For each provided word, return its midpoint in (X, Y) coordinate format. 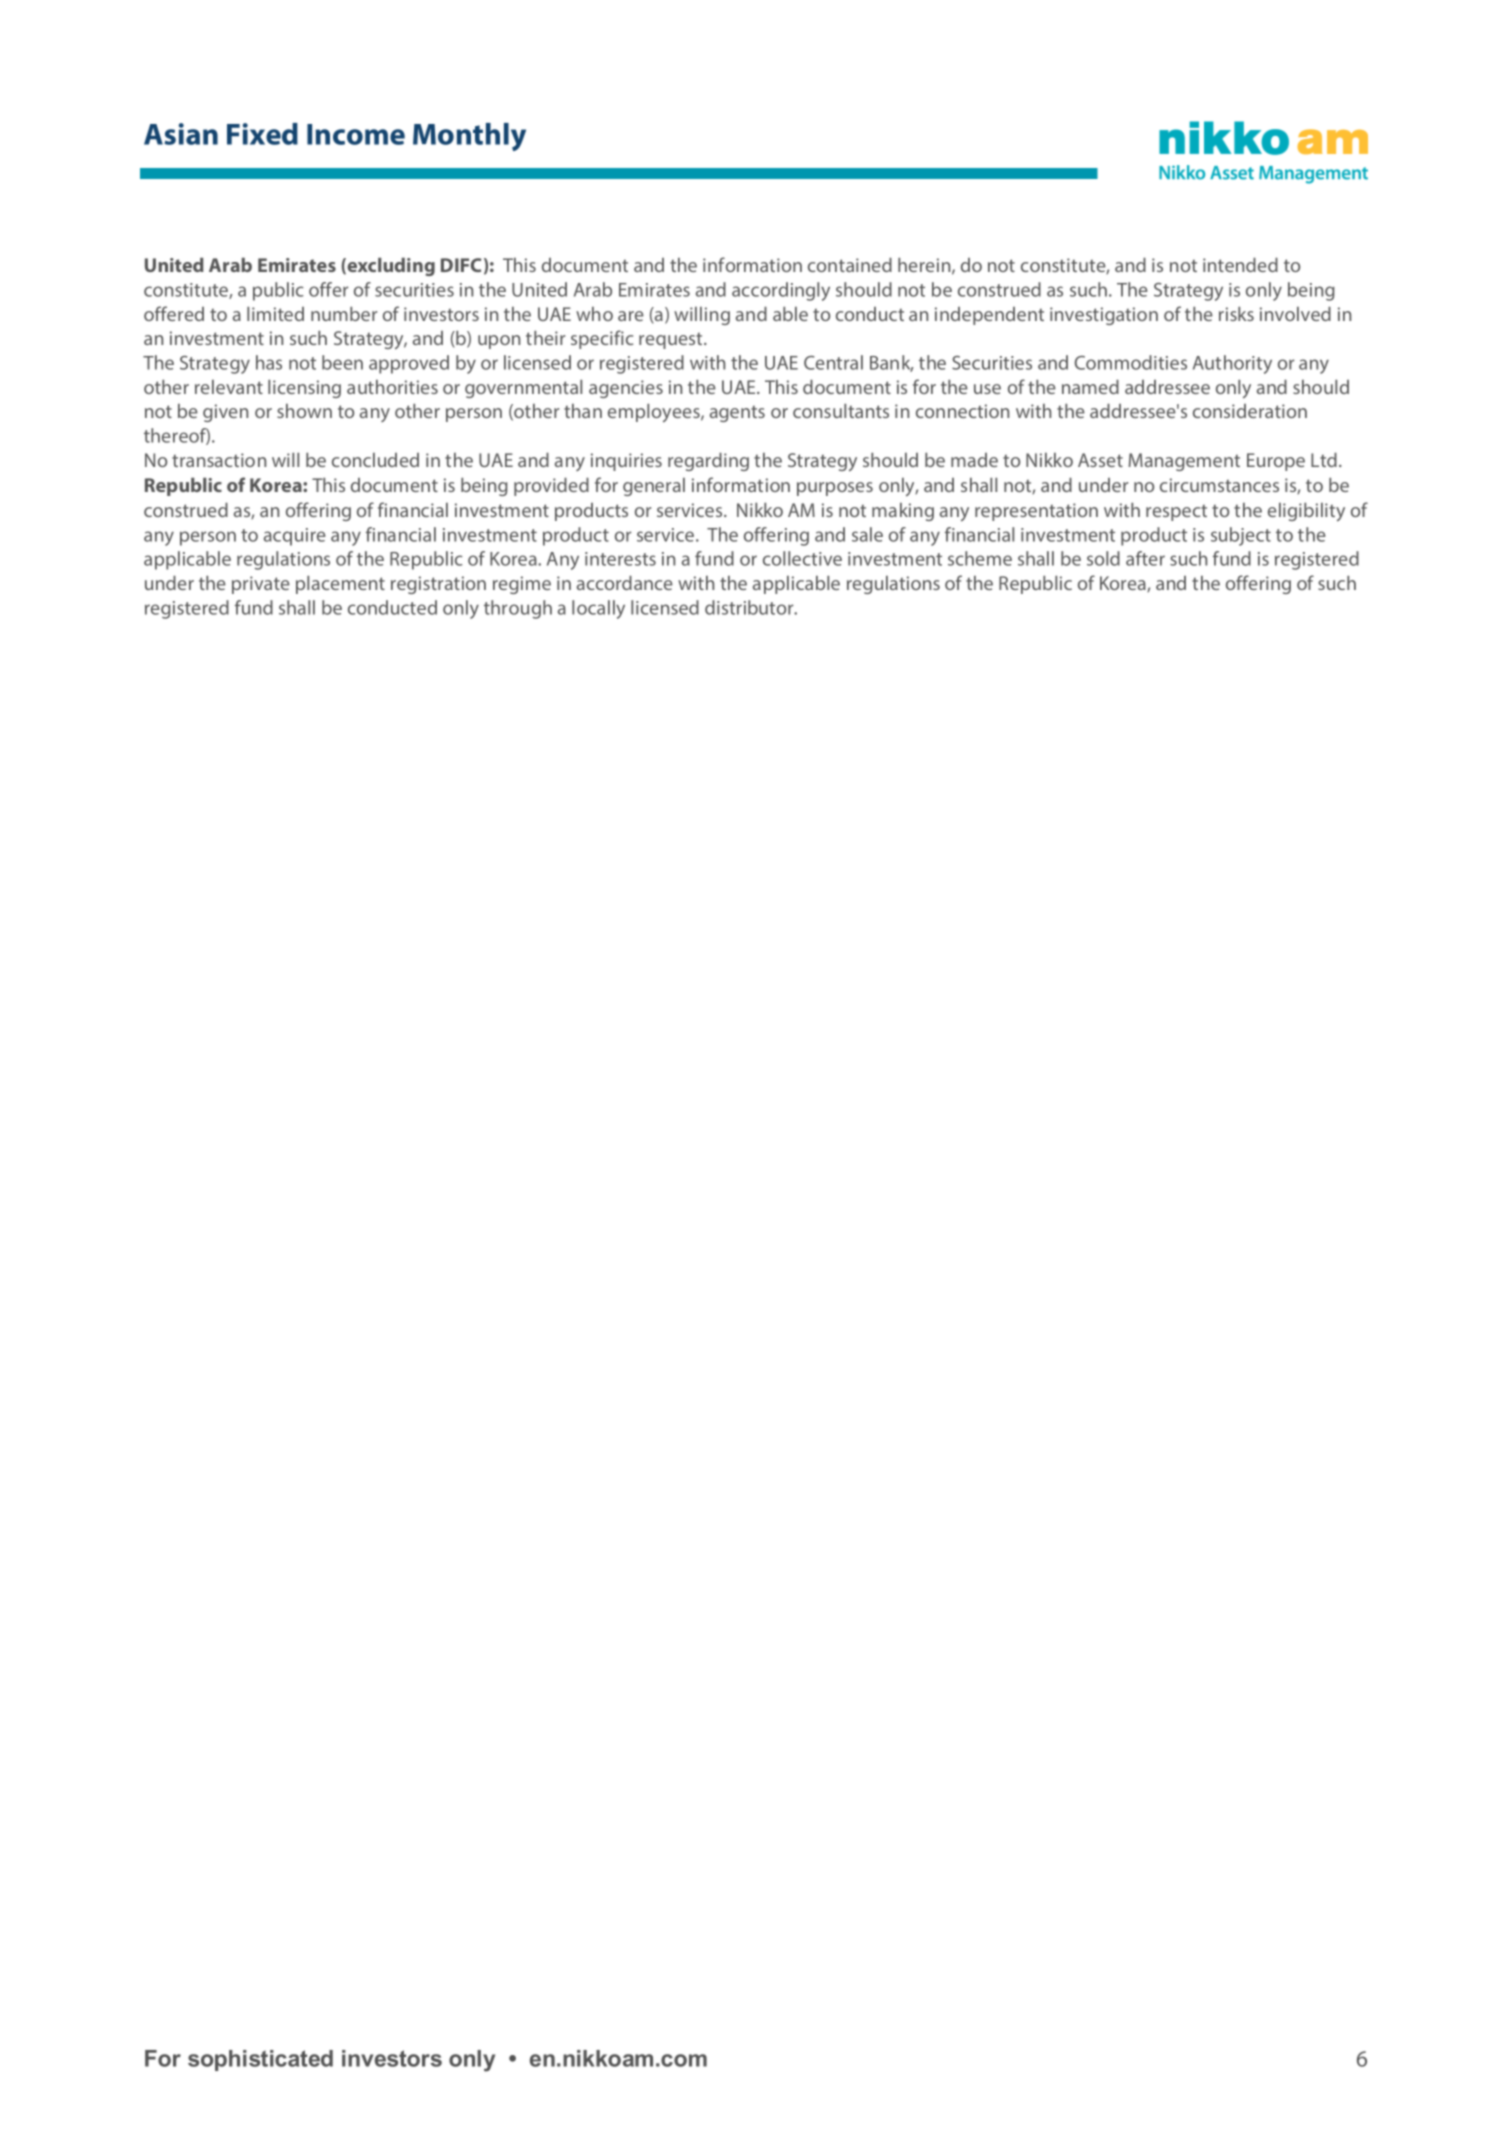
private (261, 585)
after (1145, 558)
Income (356, 134)
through (518, 609)
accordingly (781, 291)
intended (1240, 265)
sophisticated (260, 2060)
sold (1103, 558)
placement (340, 585)
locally (598, 609)
